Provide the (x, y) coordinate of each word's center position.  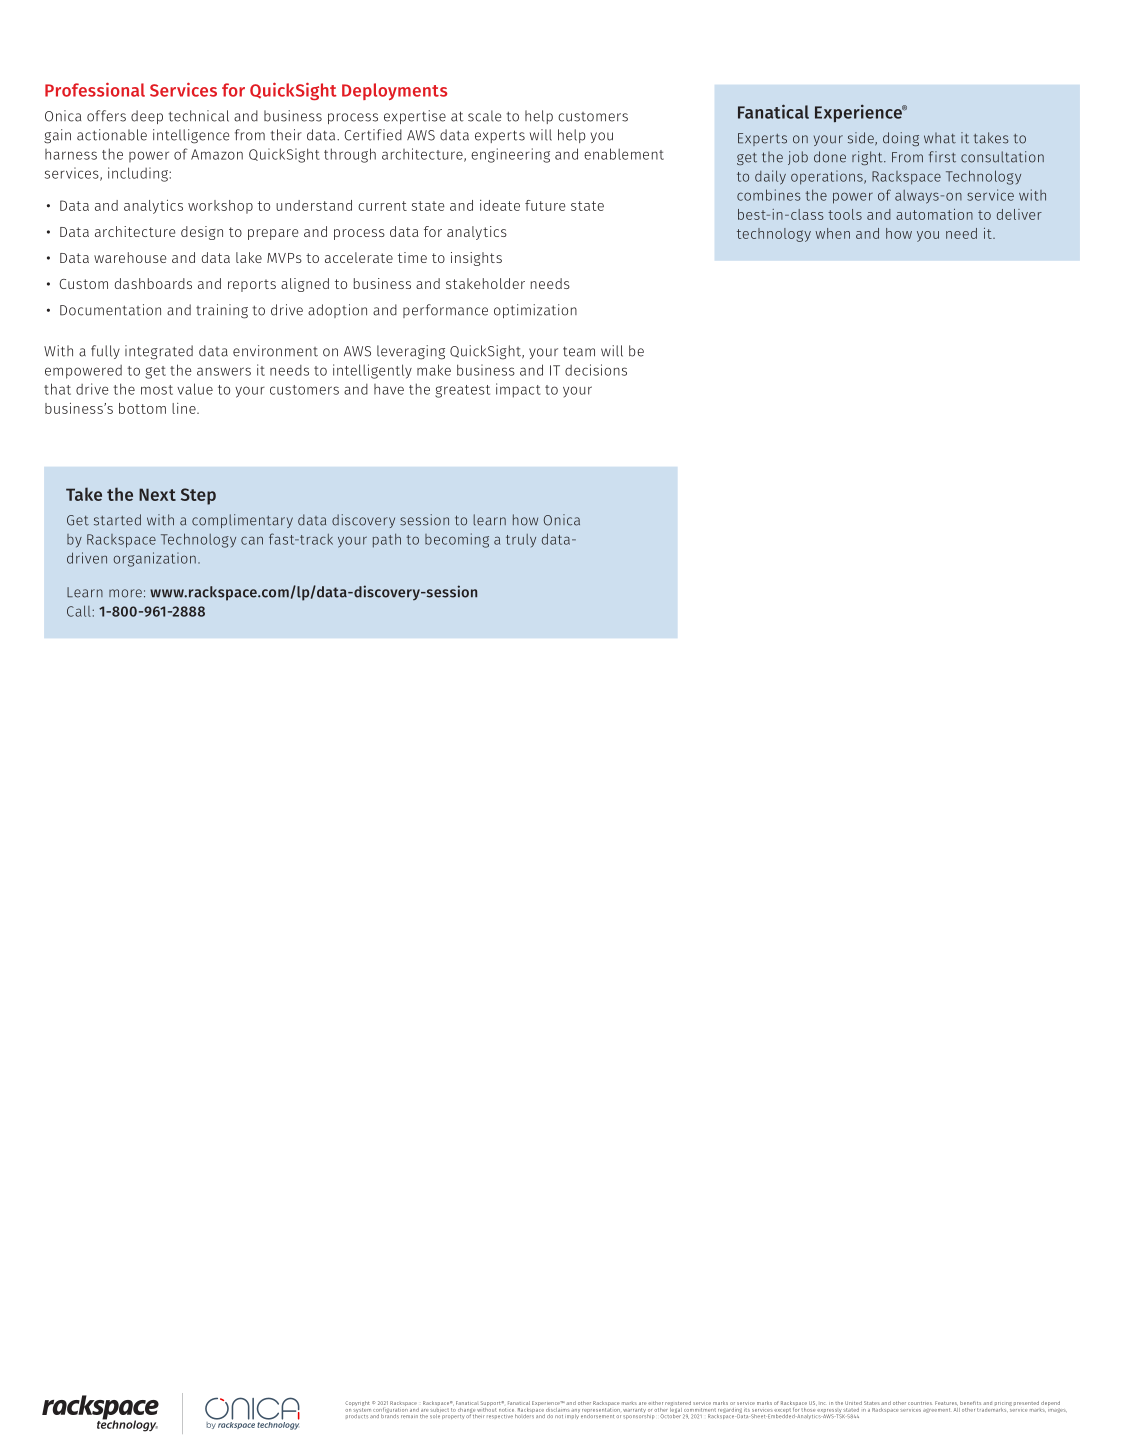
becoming (457, 540)
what (940, 138)
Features (946, 1403)
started (117, 520)
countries (920, 1403)
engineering (510, 155)
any (575, 1410)
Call (80, 611)
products (357, 1416)
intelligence (191, 136)
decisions (596, 370)
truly (521, 540)
